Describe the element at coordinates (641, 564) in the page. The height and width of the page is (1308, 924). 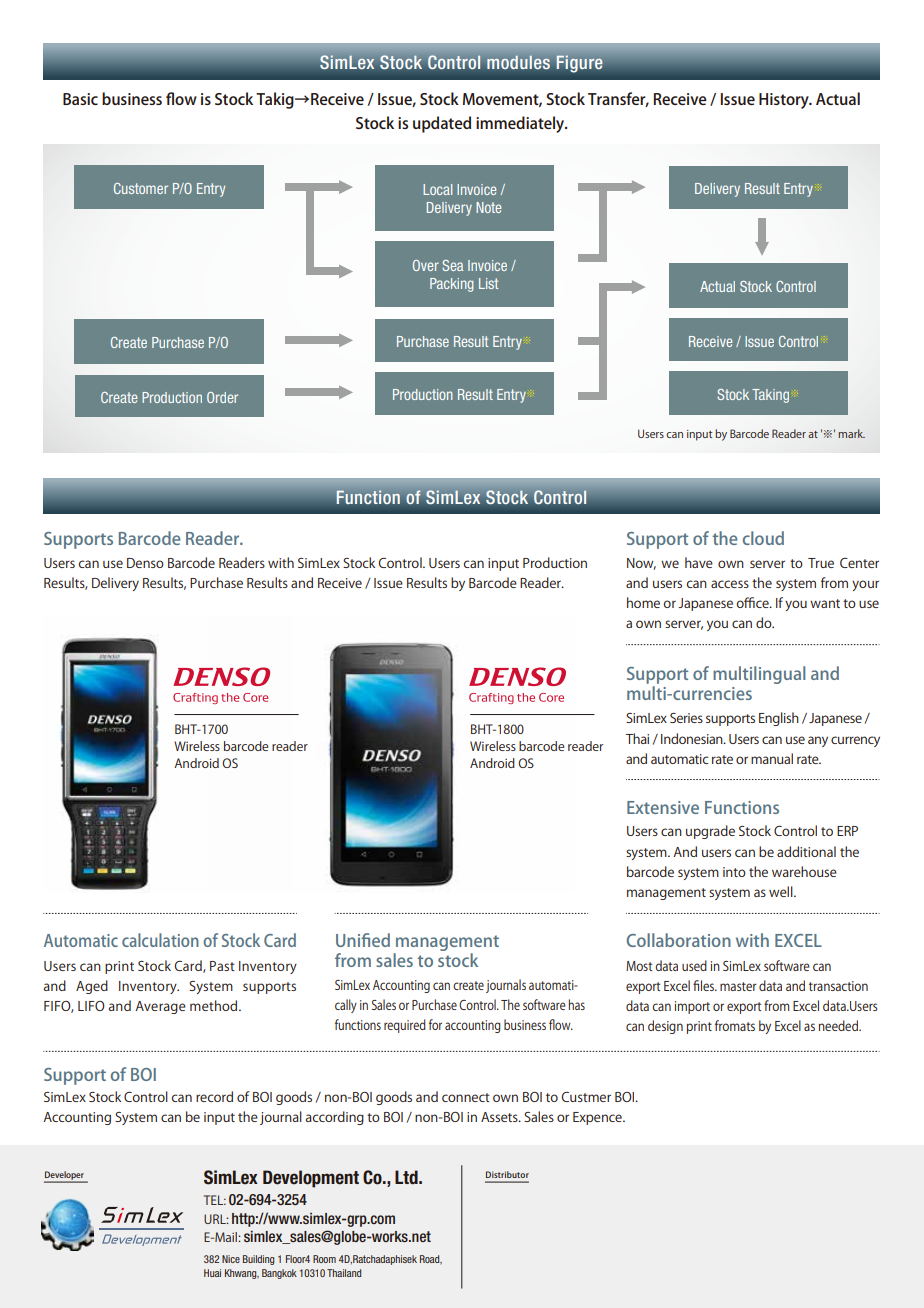
I see `Now` at that location.
